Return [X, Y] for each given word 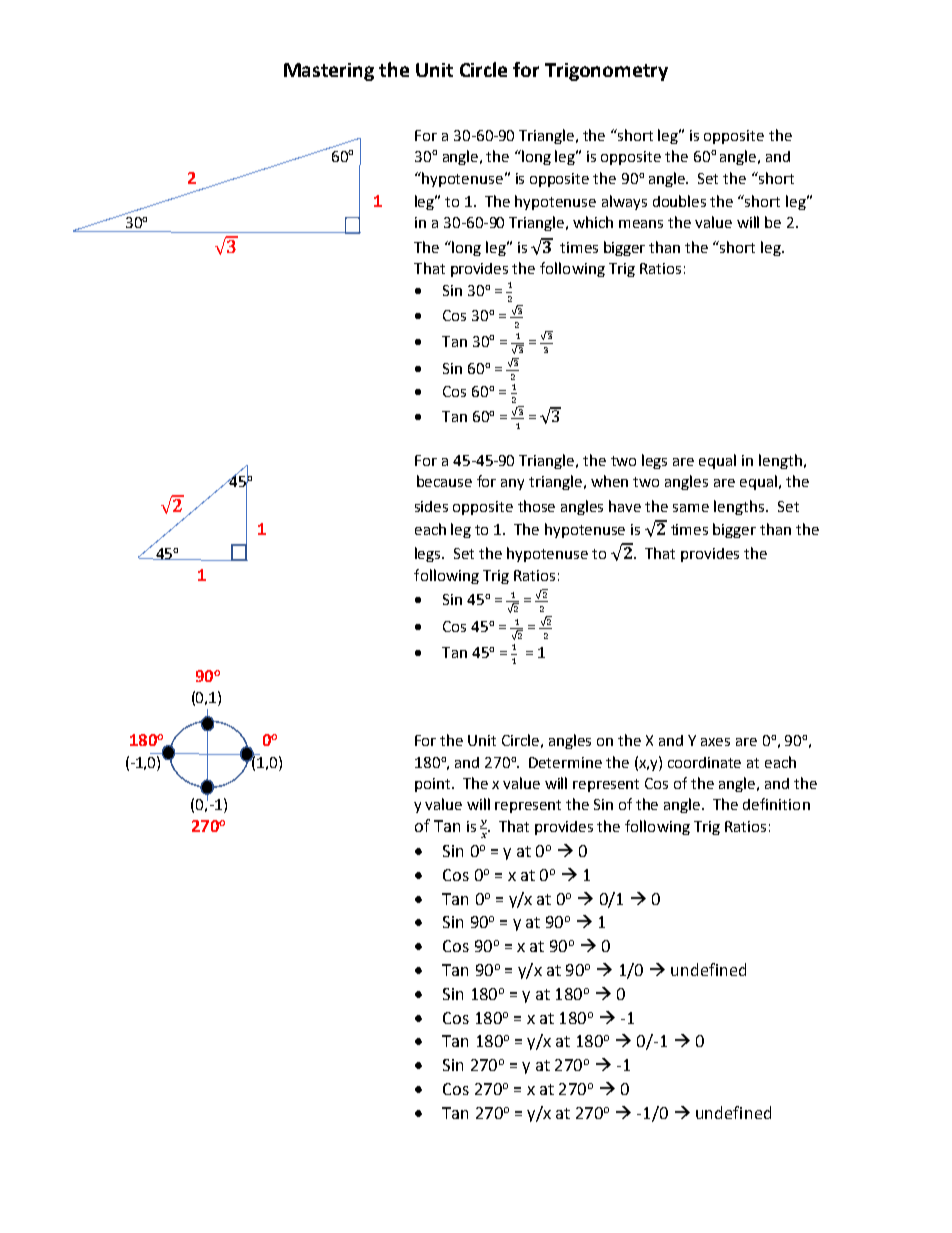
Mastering [329, 72]
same [691, 508]
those [536, 506]
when [609, 481]
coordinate [704, 762]
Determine [565, 762]
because [444, 481]
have [625, 506]
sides [431, 506]
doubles [679, 201]
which [593, 222]
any [512, 484]
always [624, 202]
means [641, 224]
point [434, 785]
